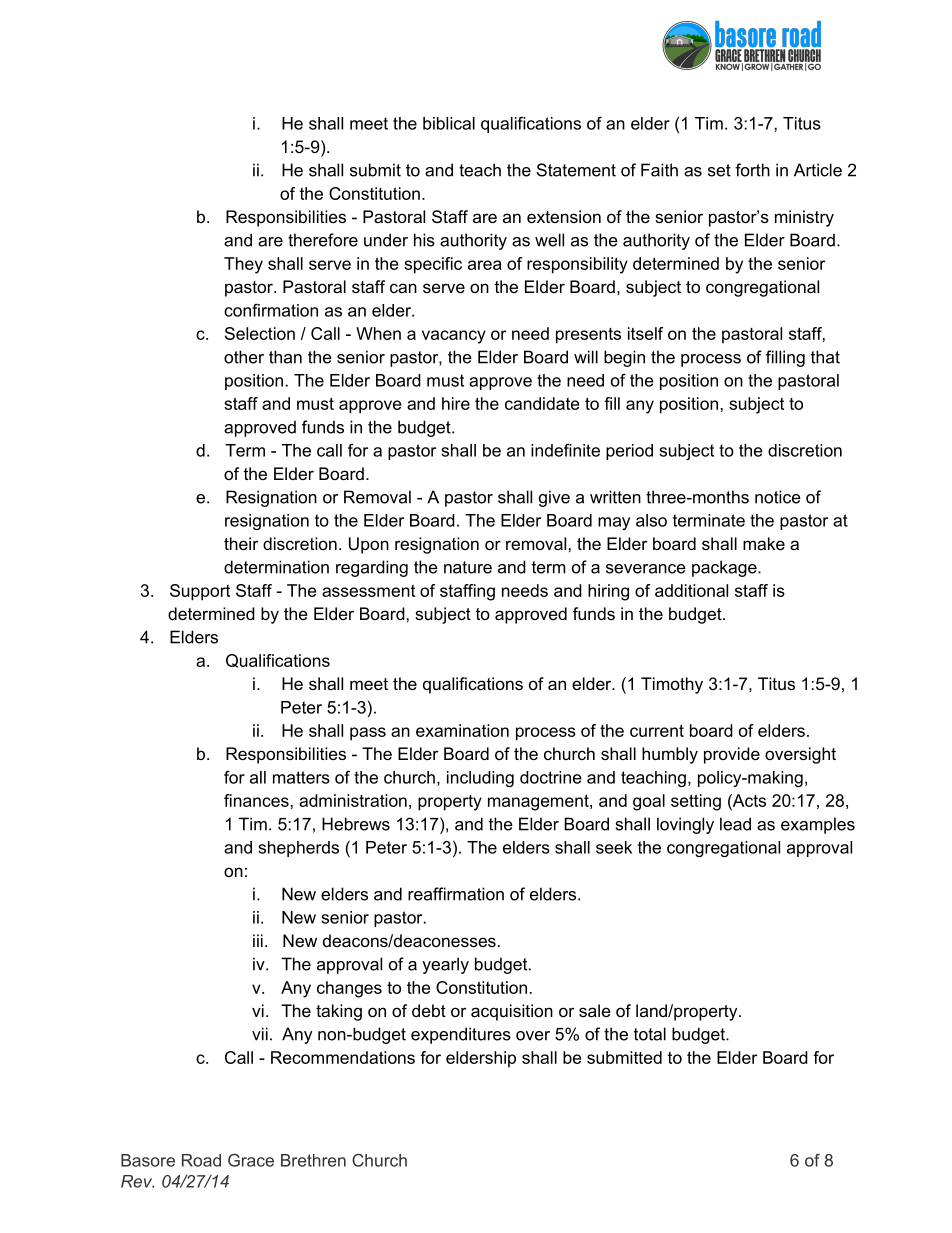 Image resolution: width=952 pixels, height=1233 pixels. I want to click on finances, so click(256, 800).
